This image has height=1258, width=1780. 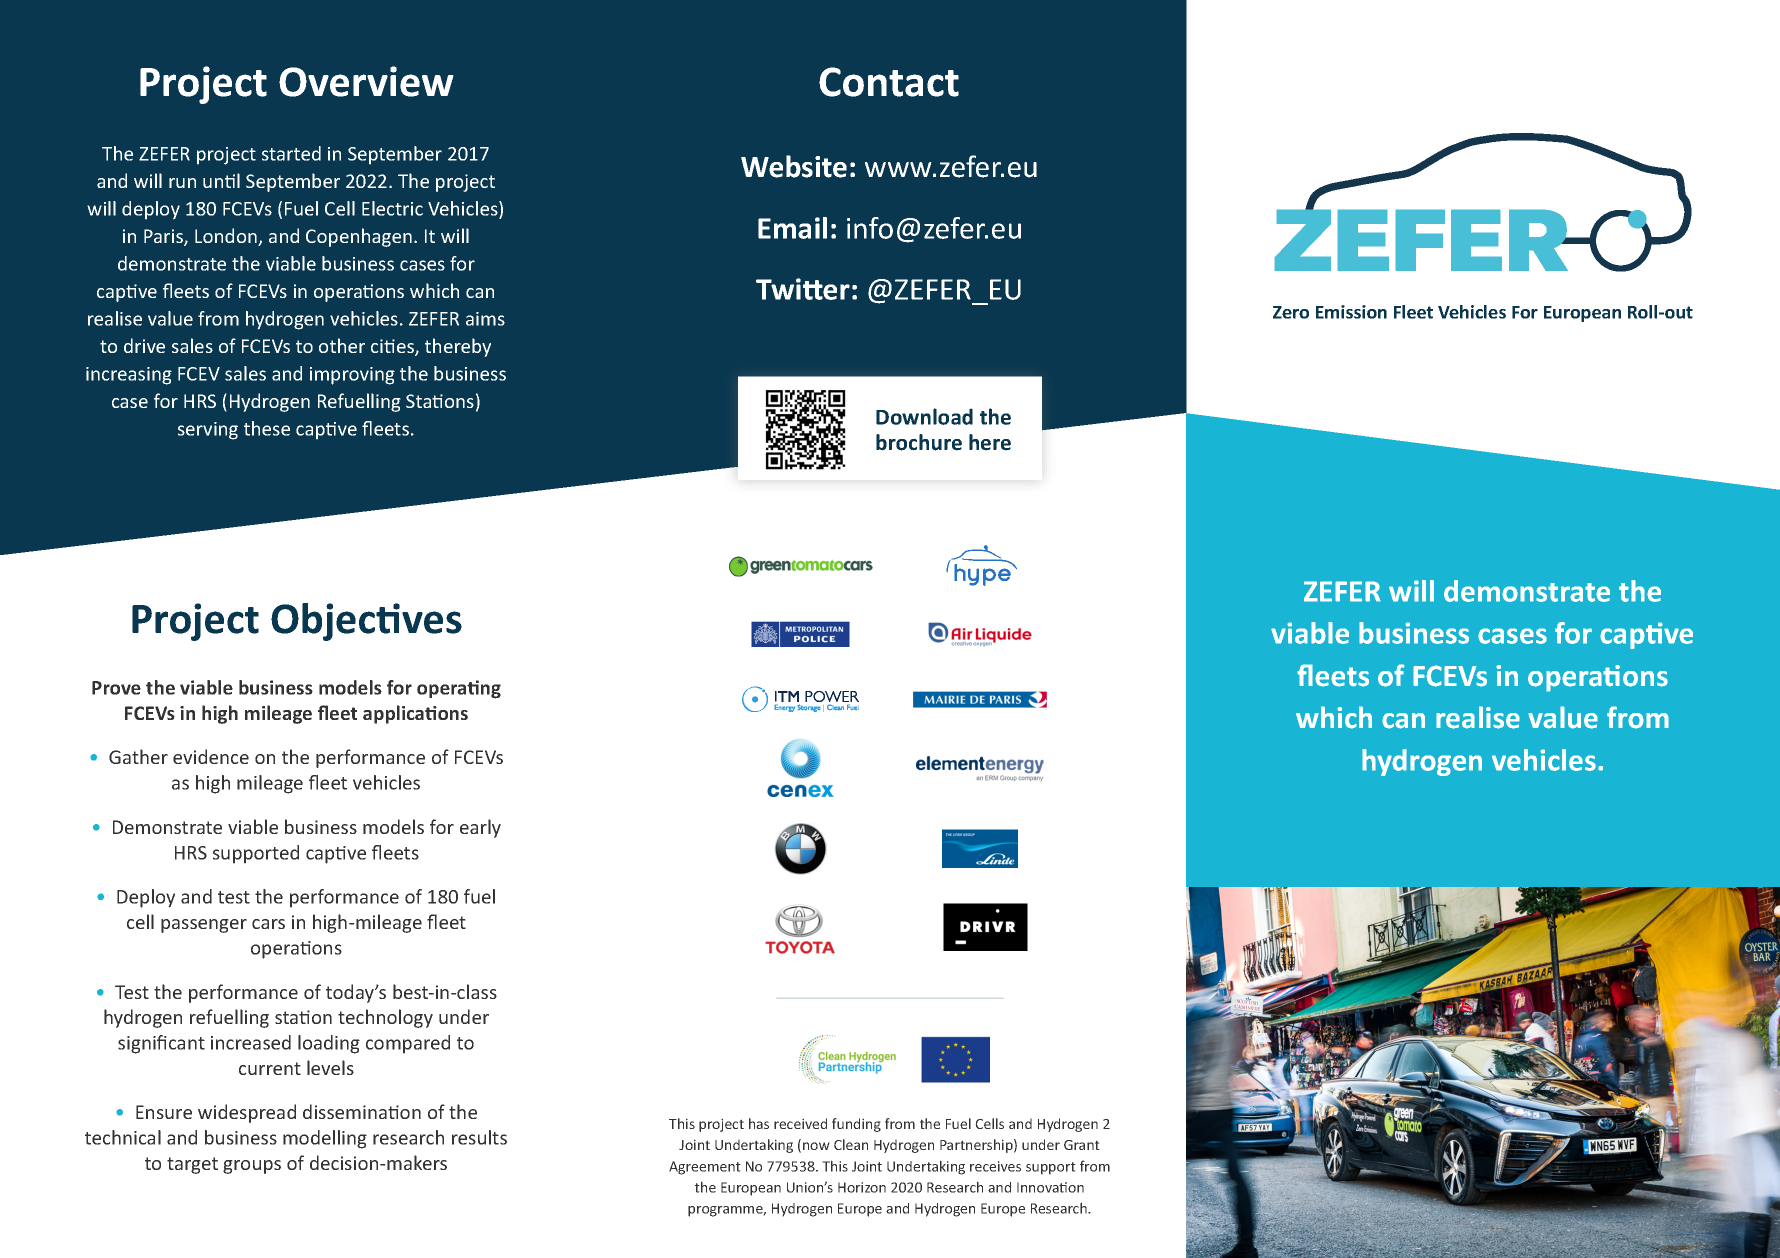 What do you see at coordinates (705, 1168) in the image?
I see `Agreement` at bounding box center [705, 1168].
